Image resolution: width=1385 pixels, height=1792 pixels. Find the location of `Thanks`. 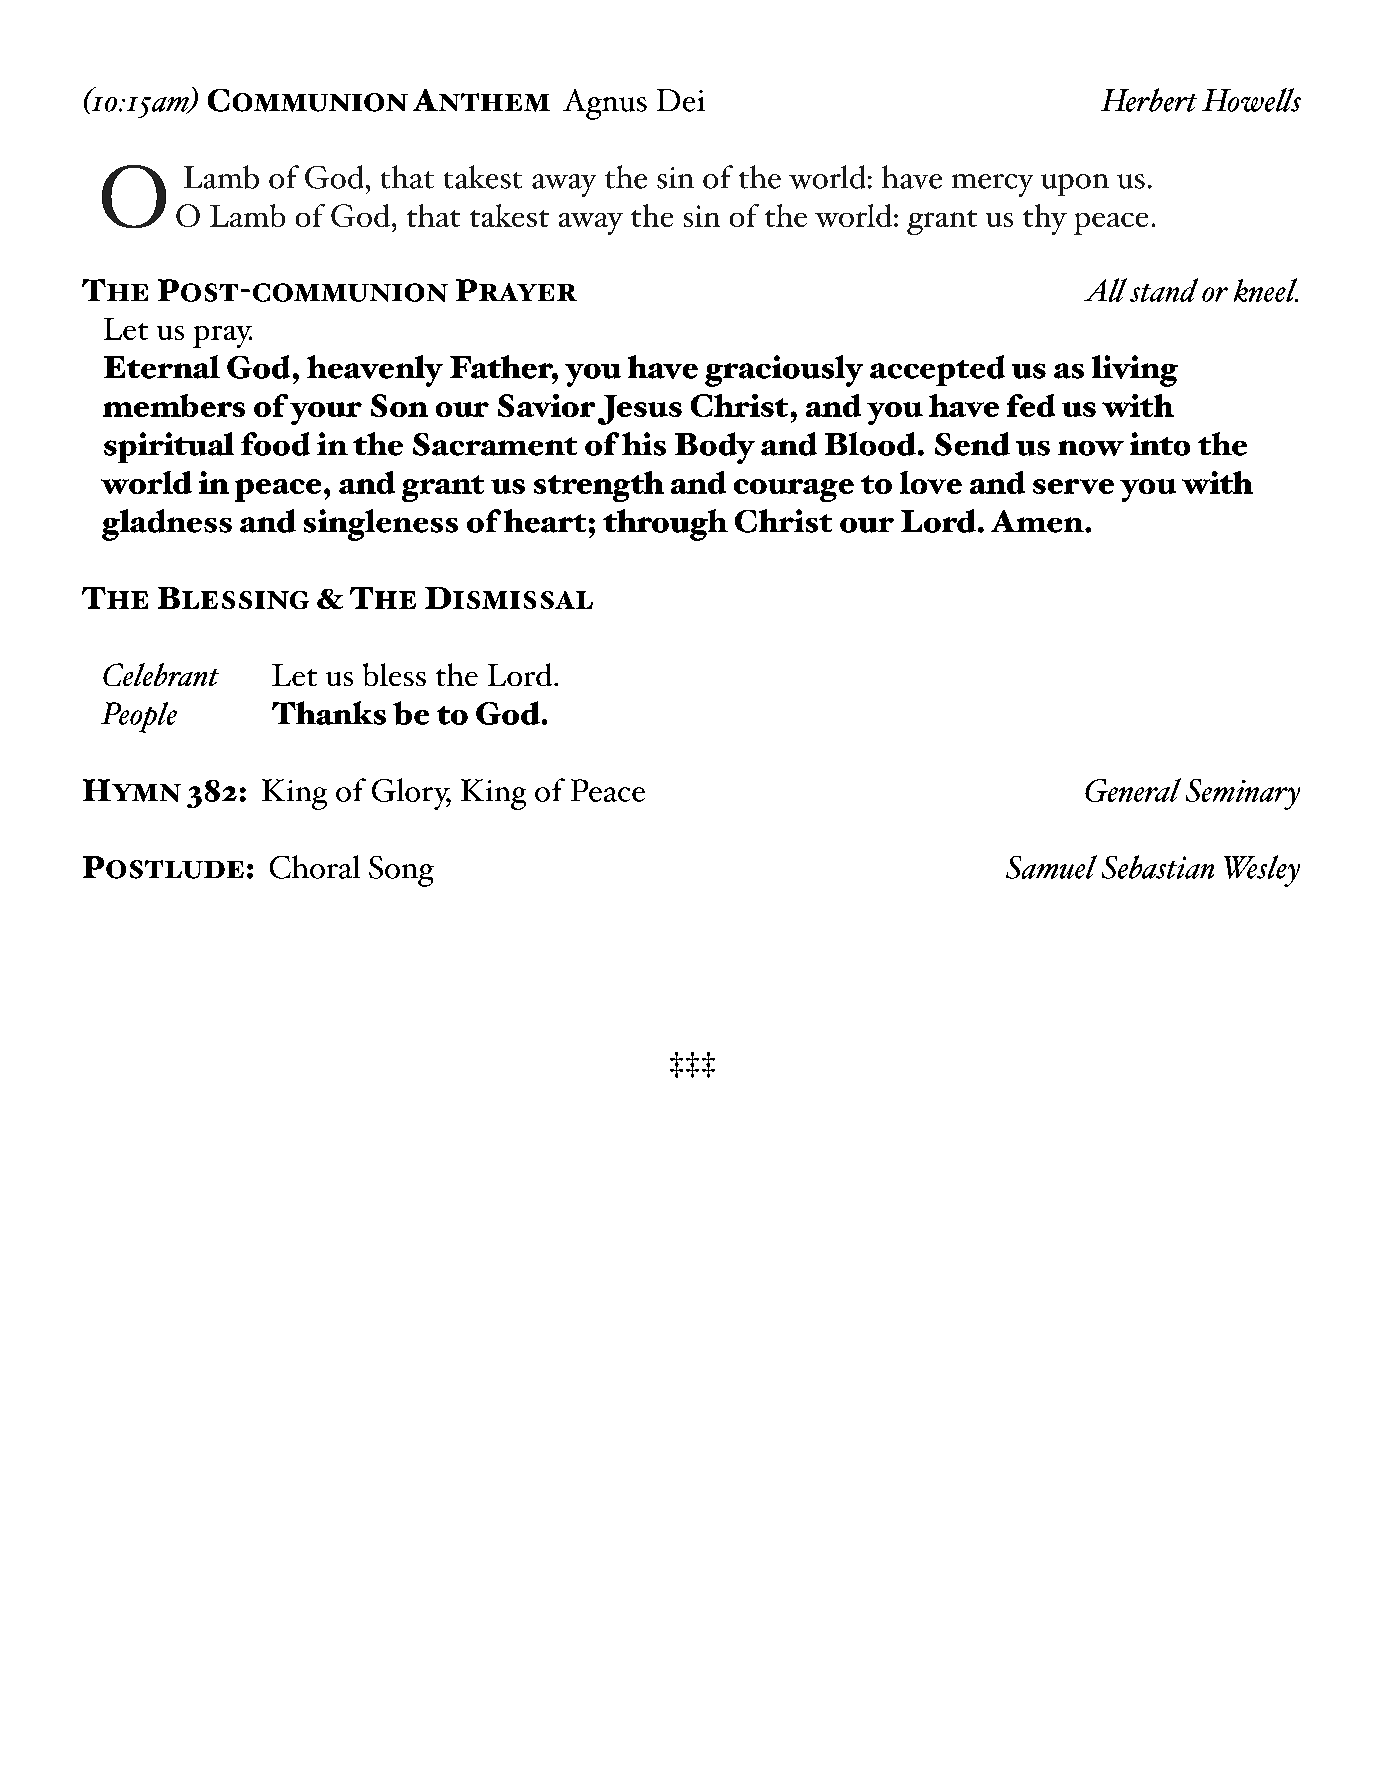

Thanks is located at coordinates (329, 713).
